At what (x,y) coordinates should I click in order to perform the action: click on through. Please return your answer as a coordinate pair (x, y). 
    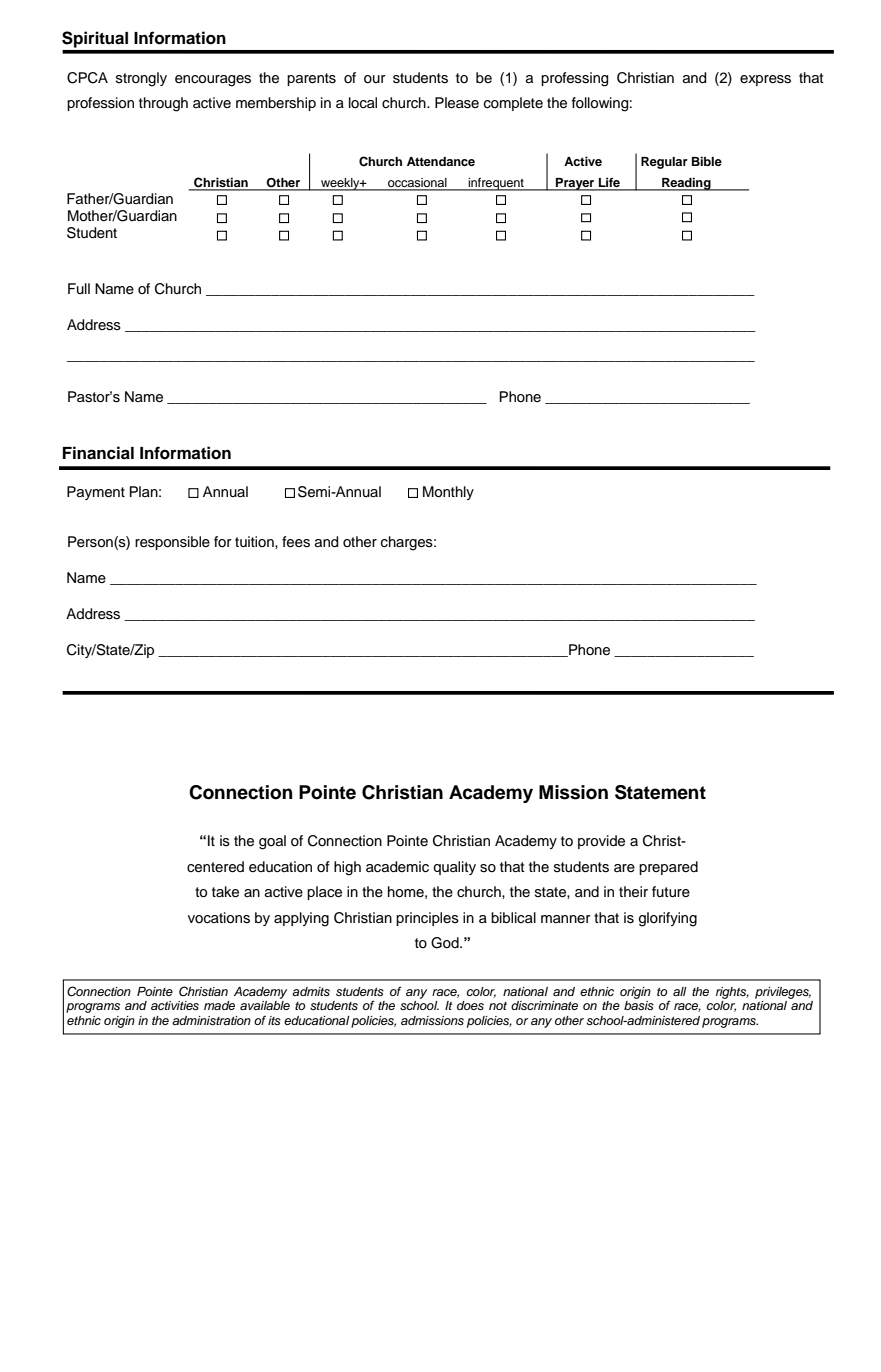
    Looking at the image, I should click on (163, 104).
